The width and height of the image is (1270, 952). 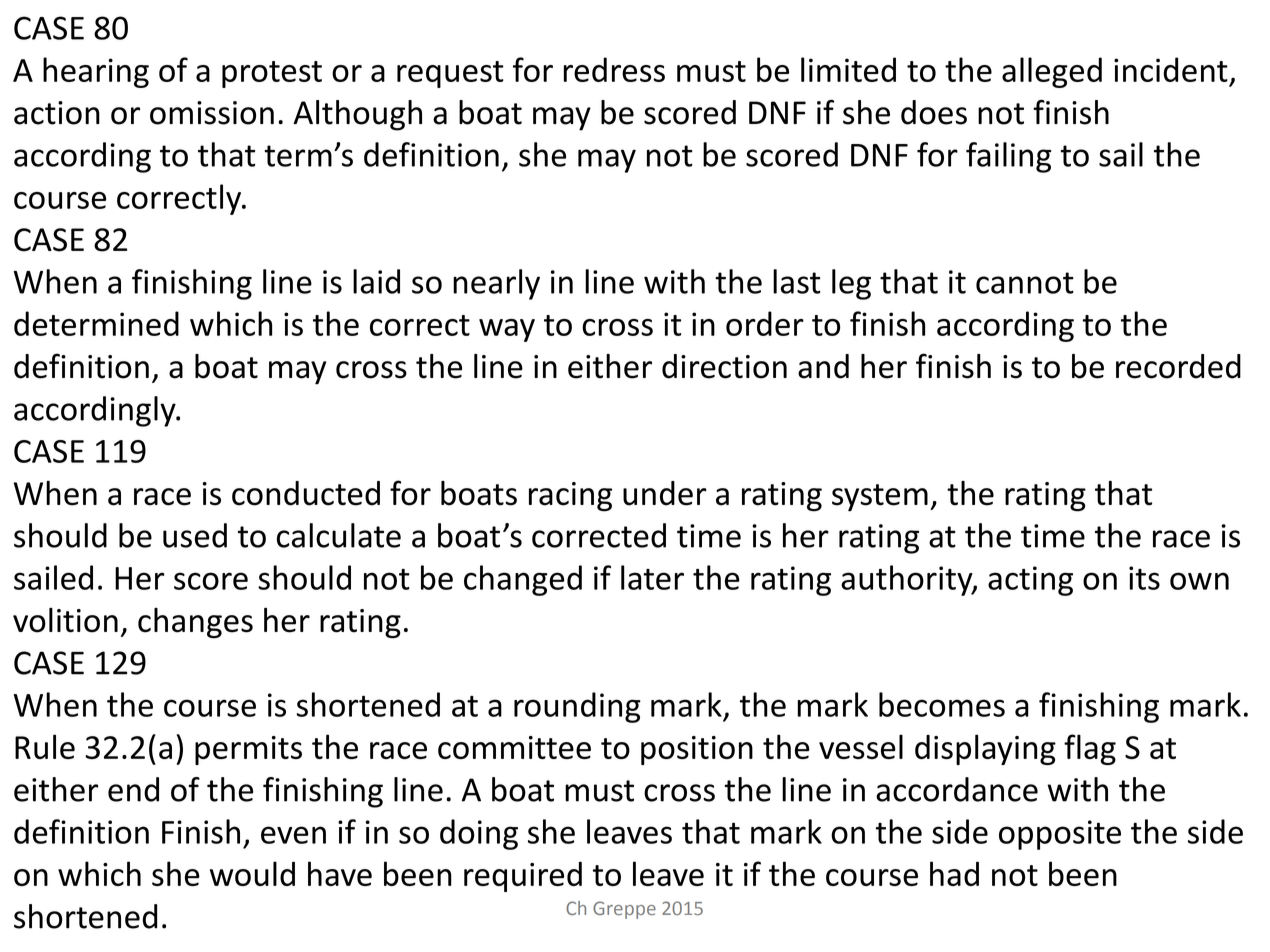 What do you see at coordinates (496, 284) in the image?
I see `nearly` at bounding box center [496, 284].
